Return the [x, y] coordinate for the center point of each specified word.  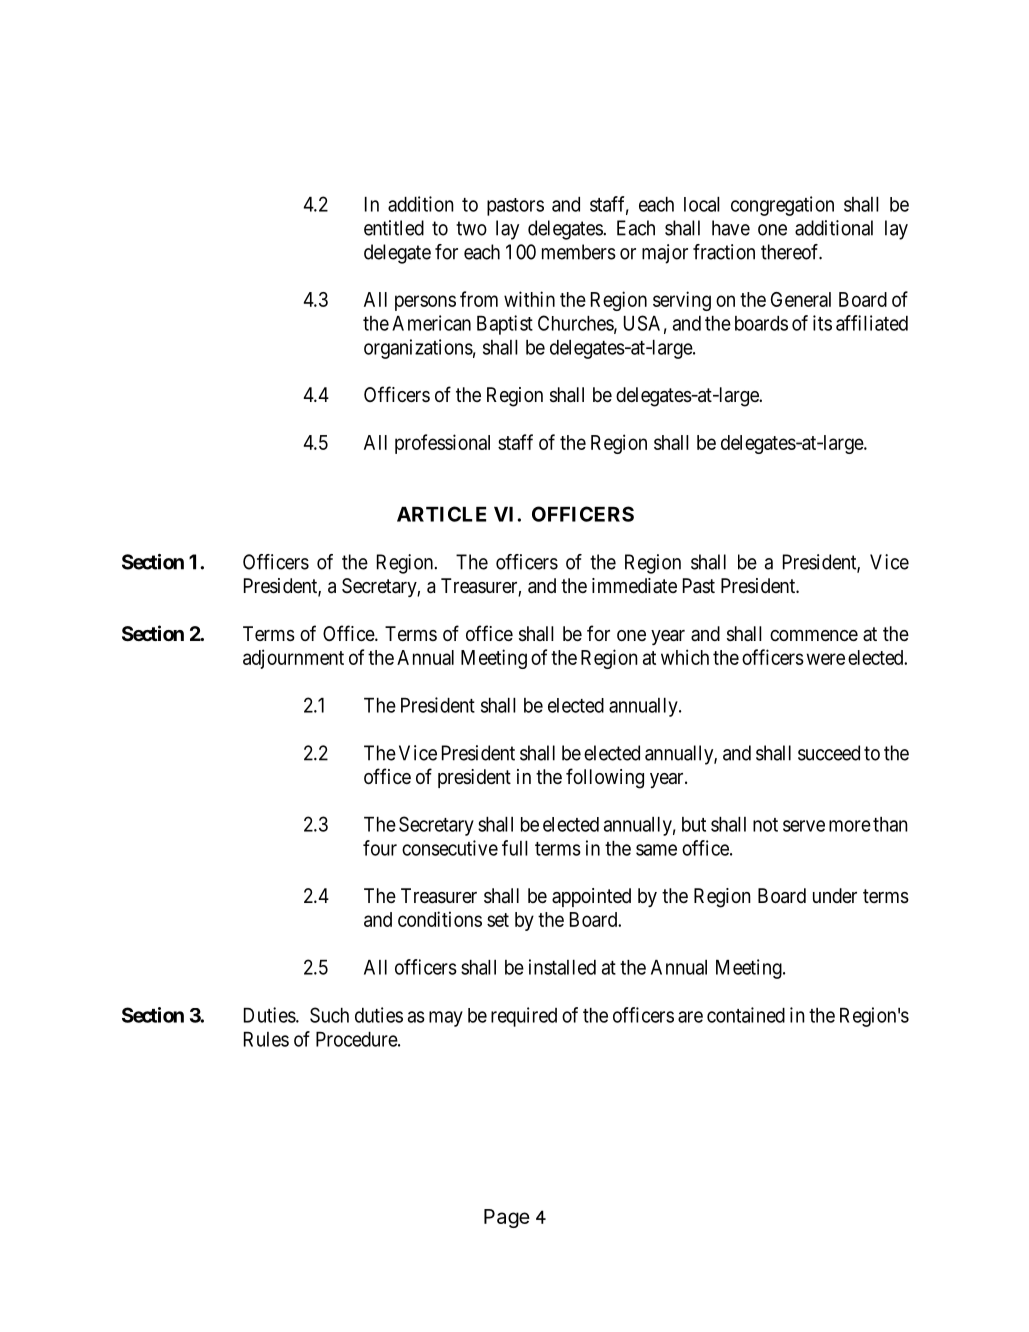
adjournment [293, 659]
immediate [634, 585]
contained [746, 1015]
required [524, 1017]
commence [814, 635]
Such [329, 1015]
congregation [782, 206]
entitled [394, 228]
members [579, 252]
